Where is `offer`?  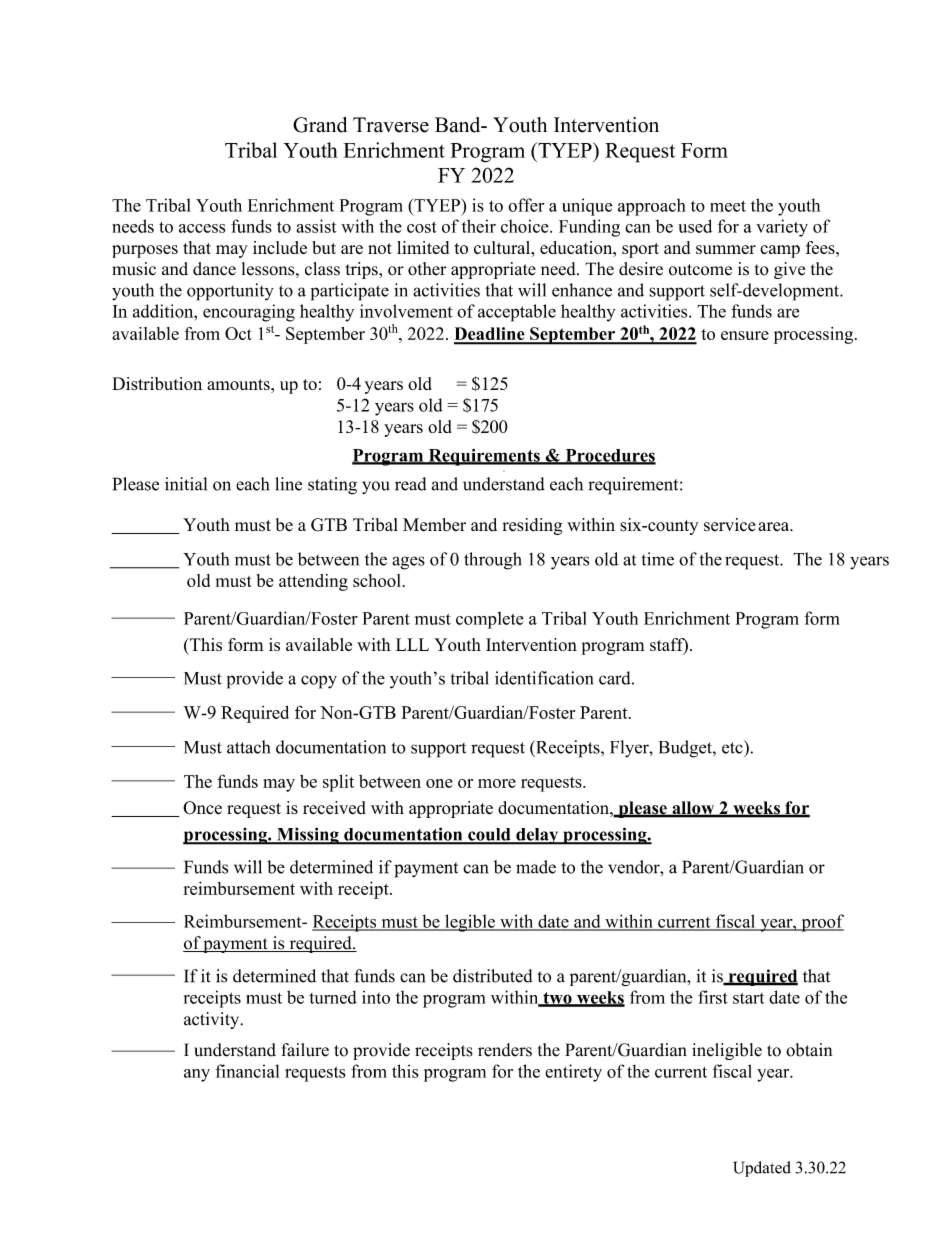
offer is located at coordinates (526, 205).
